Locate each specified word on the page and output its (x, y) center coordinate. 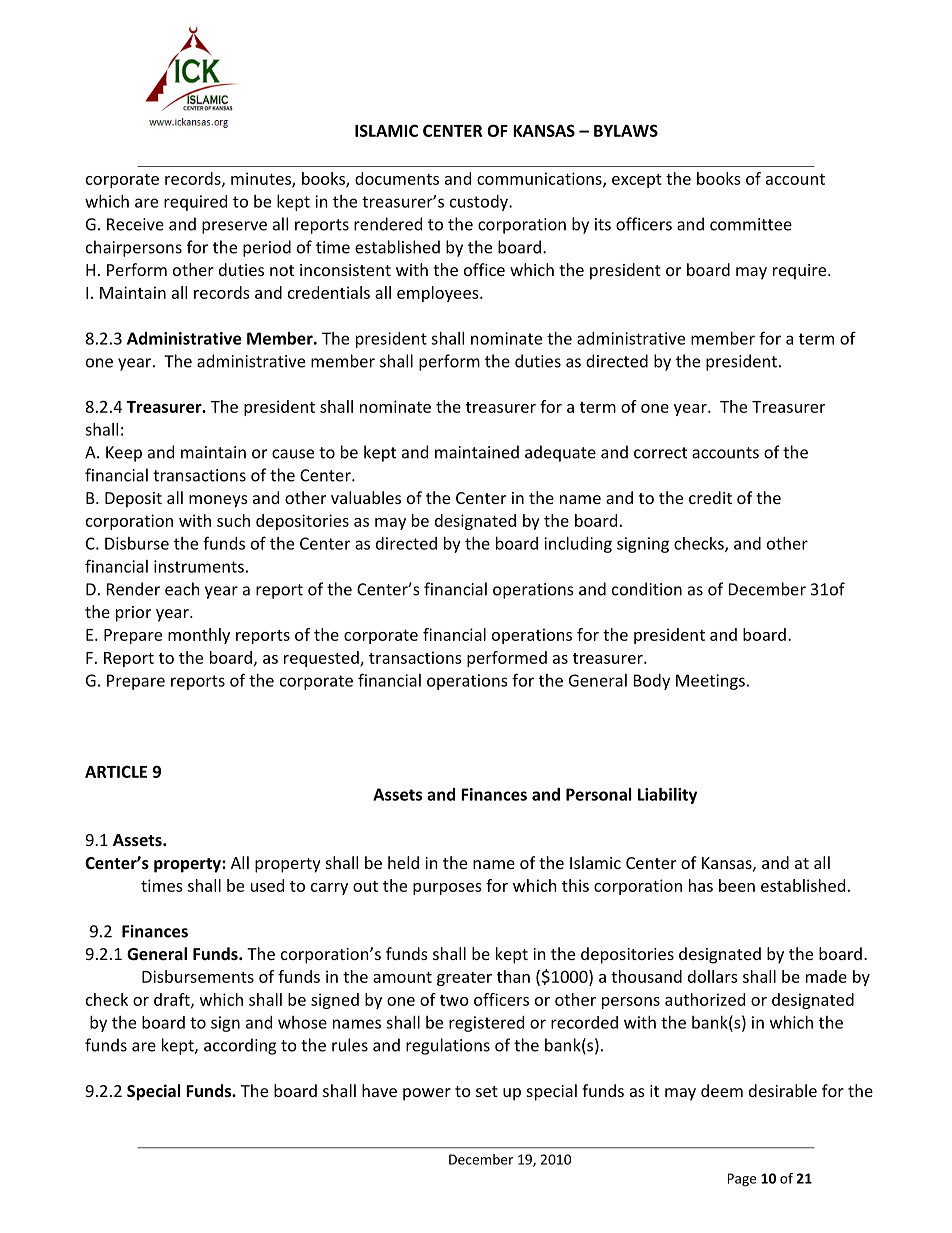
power (427, 1094)
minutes (262, 179)
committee (751, 224)
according (240, 1046)
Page (742, 1180)
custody (480, 203)
